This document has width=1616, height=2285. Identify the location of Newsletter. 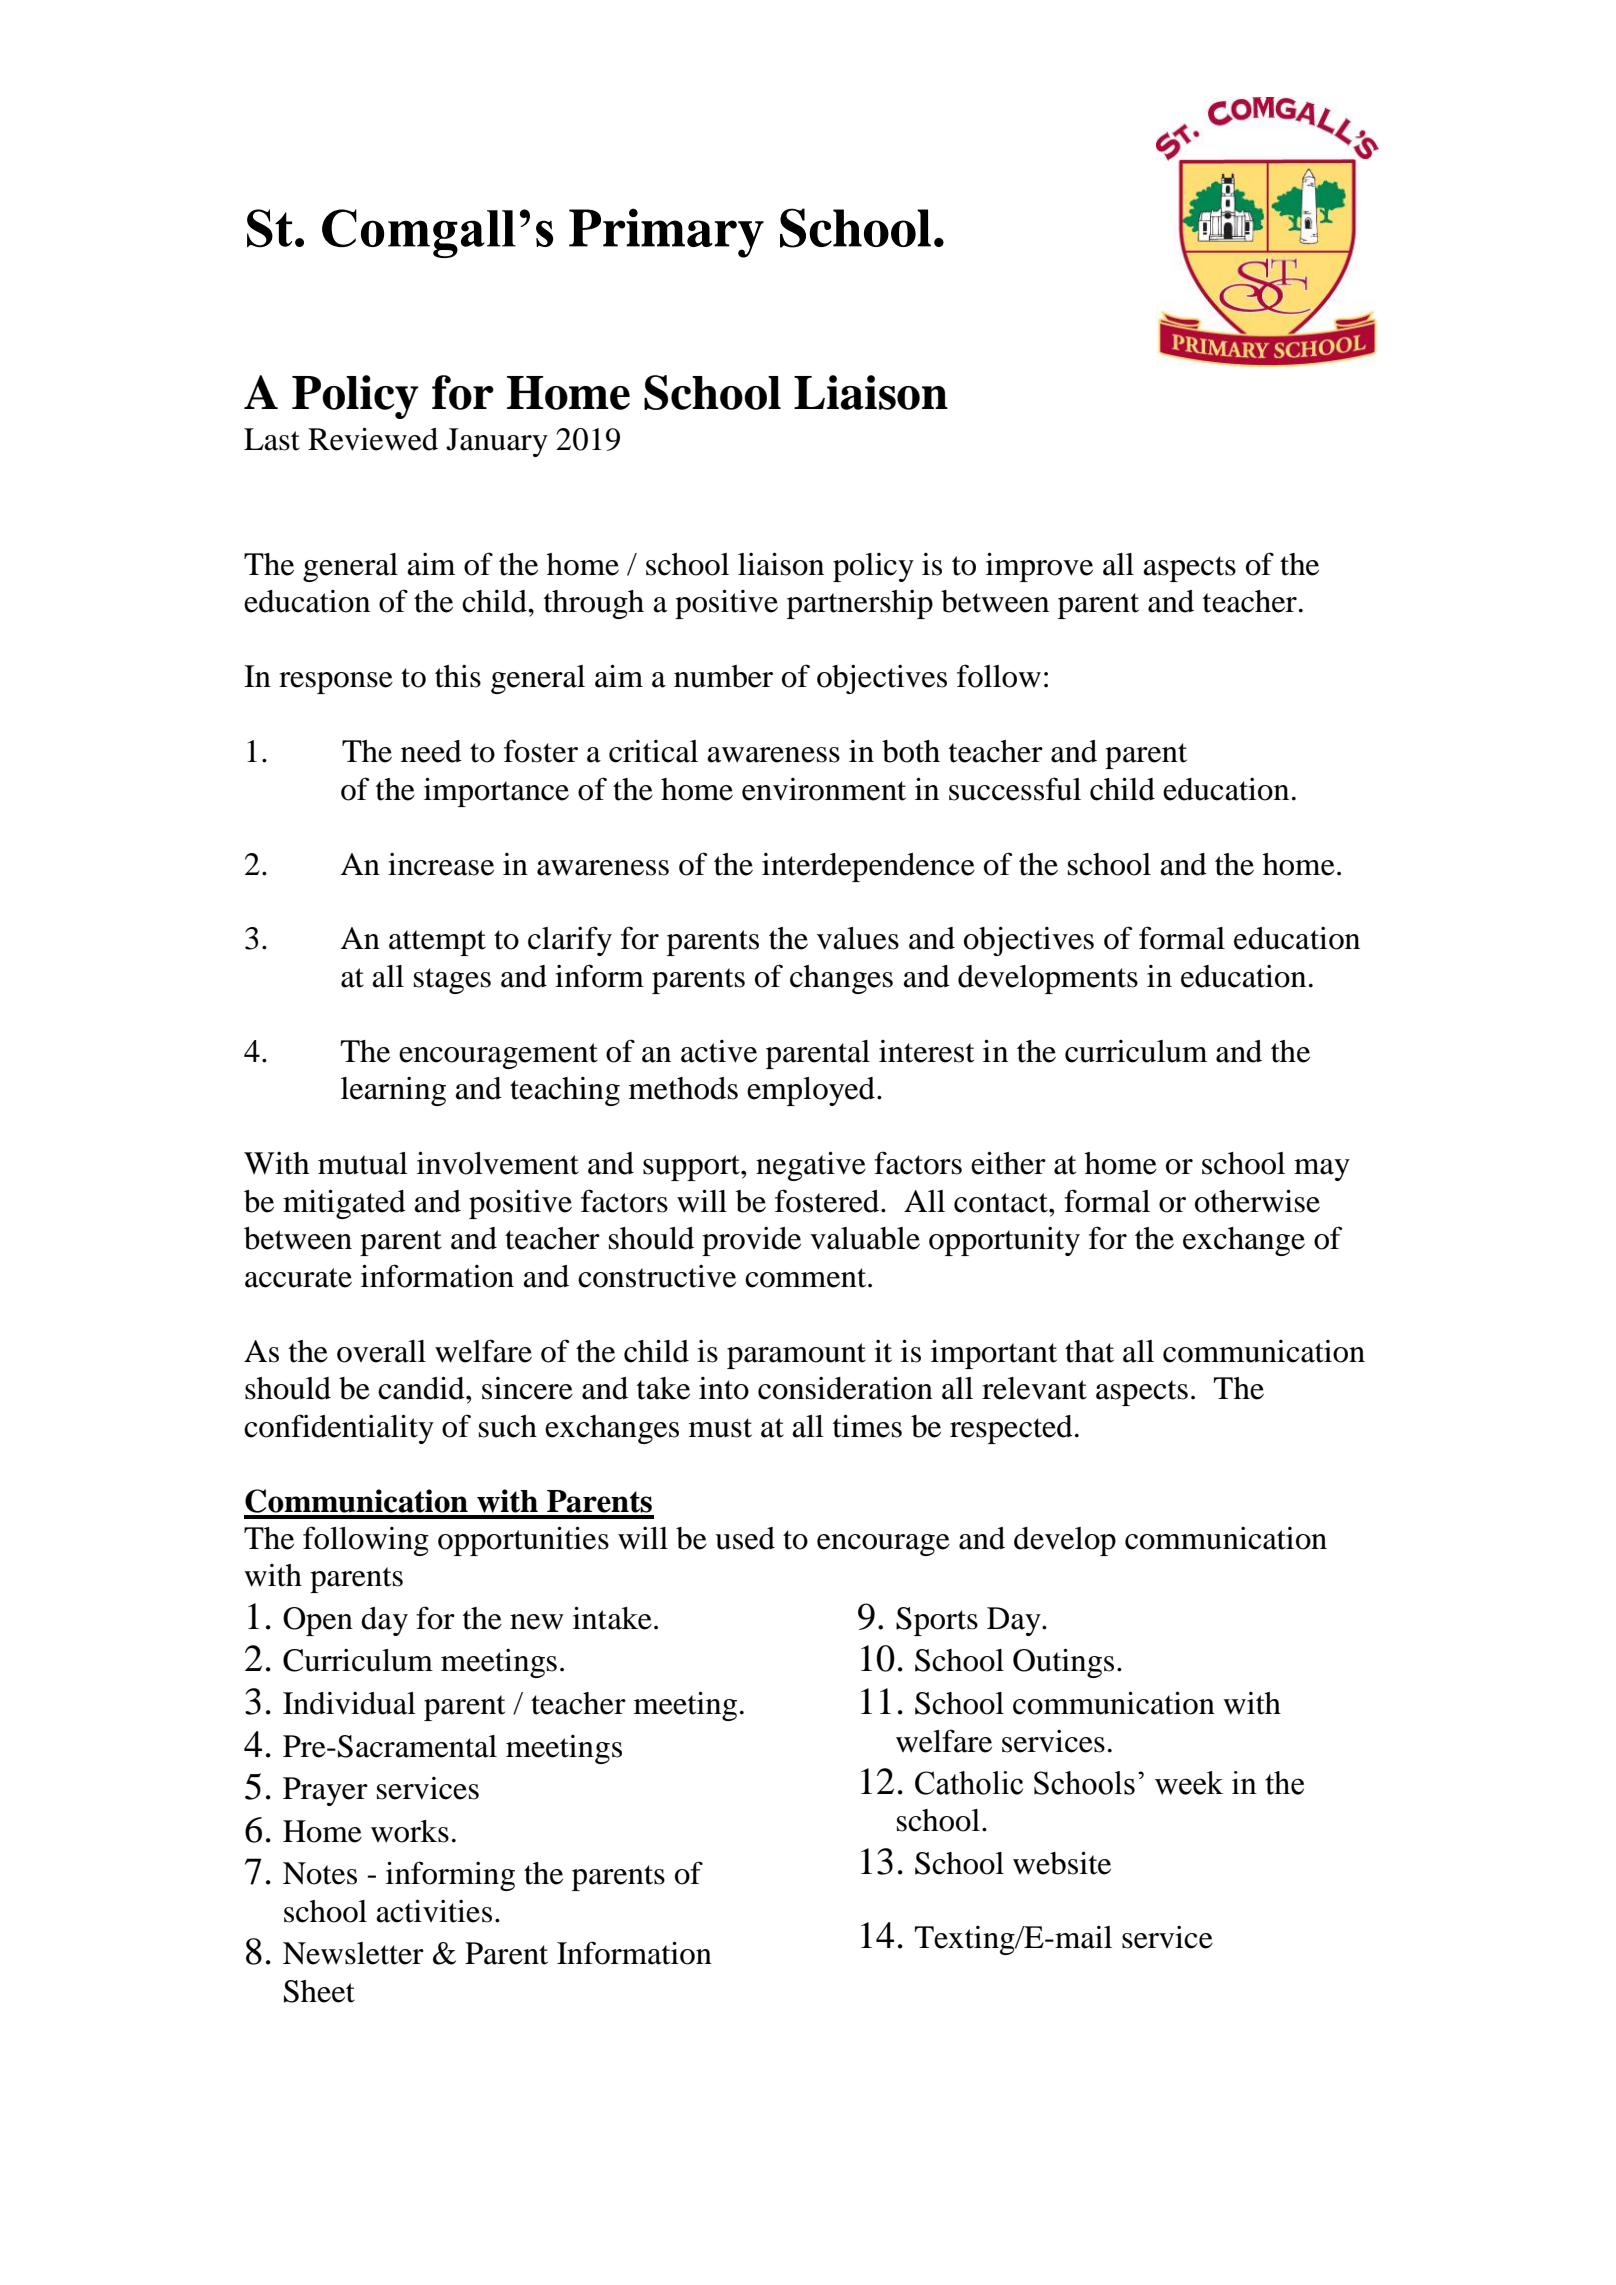
(353, 1953).
